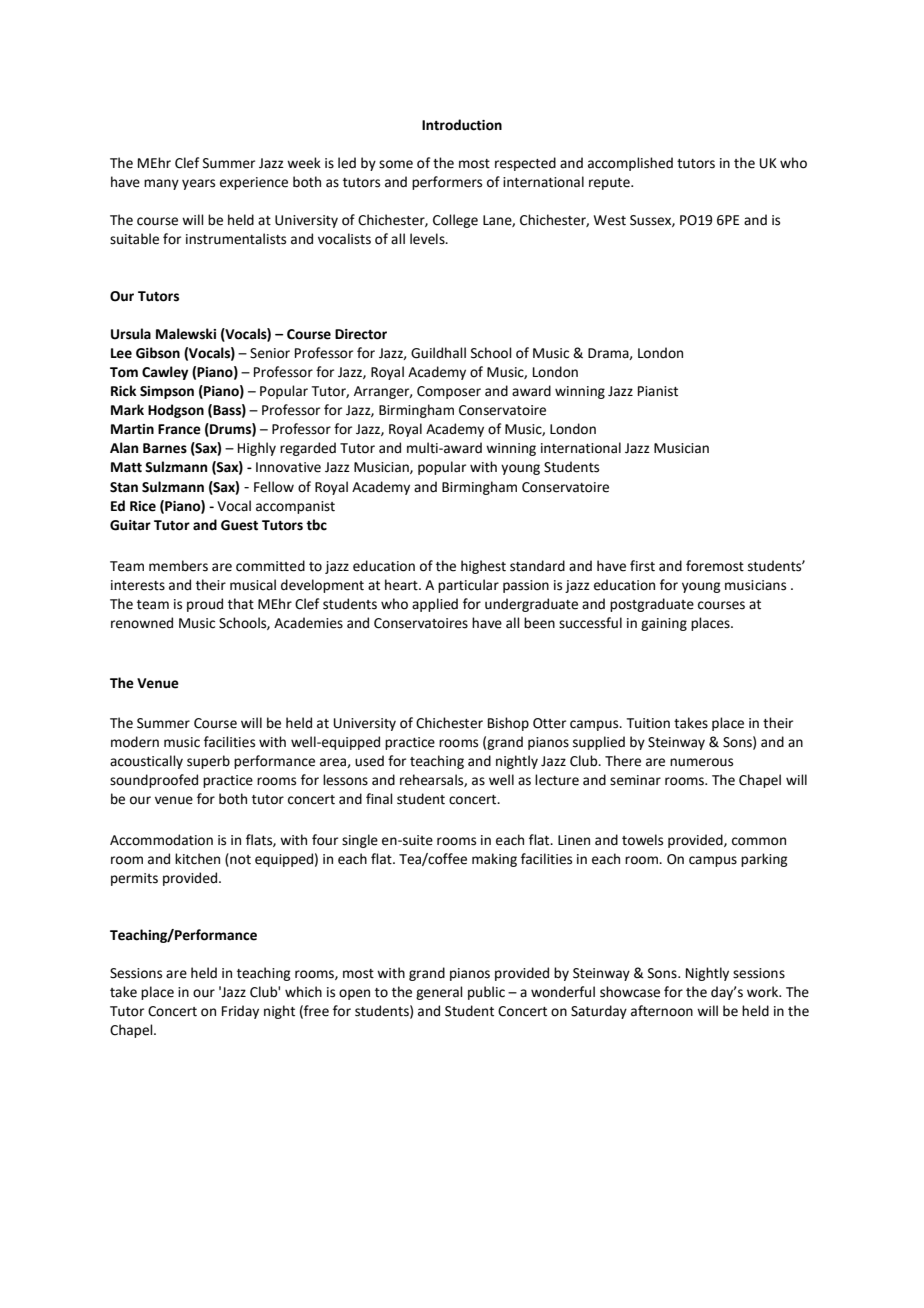 The image size is (924, 1308). What do you see at coordinates (240, 1012) in the screenshot?
I see `Friday` at bounding box center [240, 1012].
